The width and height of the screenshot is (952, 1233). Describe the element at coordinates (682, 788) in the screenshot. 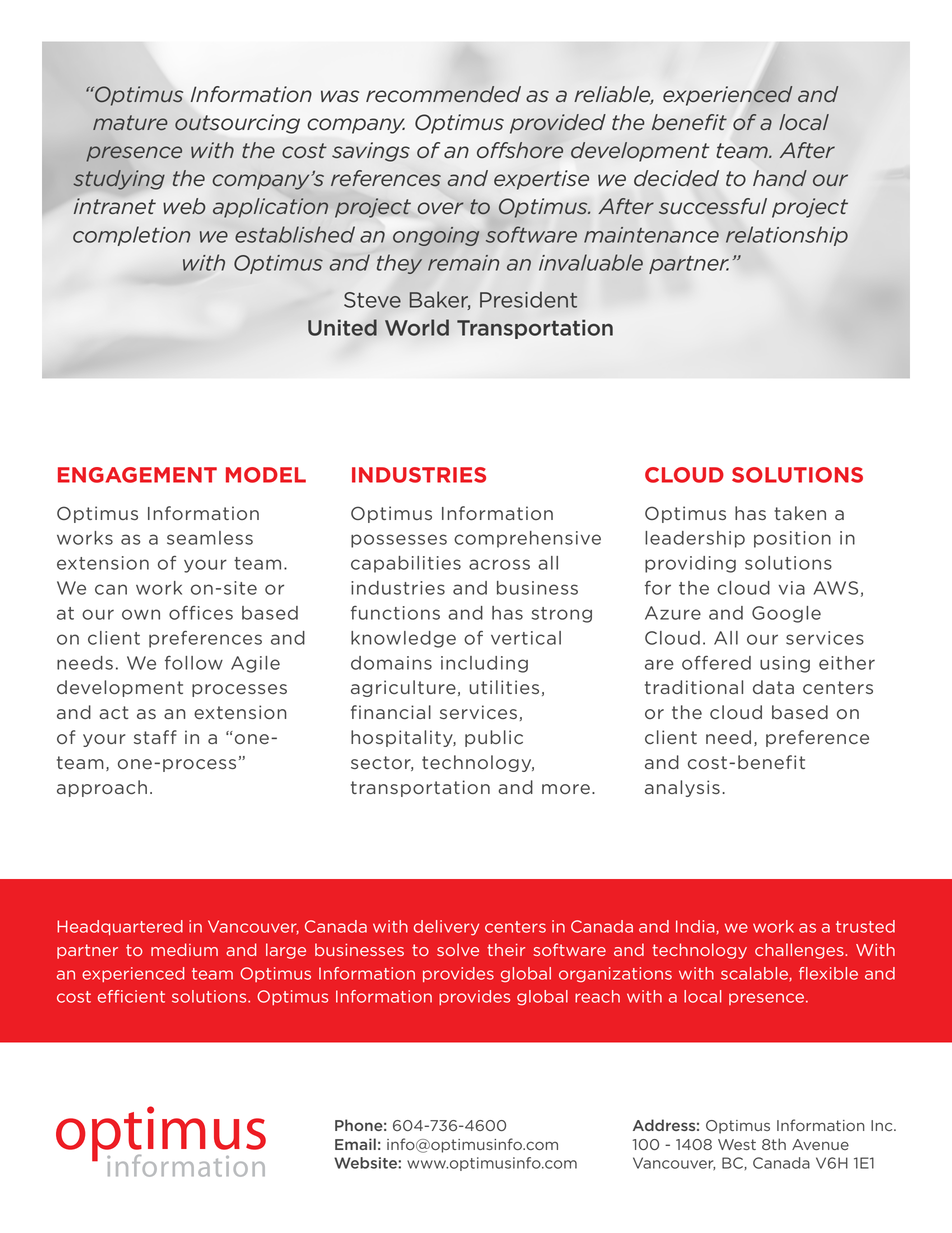

I see `analysis` at that location.
